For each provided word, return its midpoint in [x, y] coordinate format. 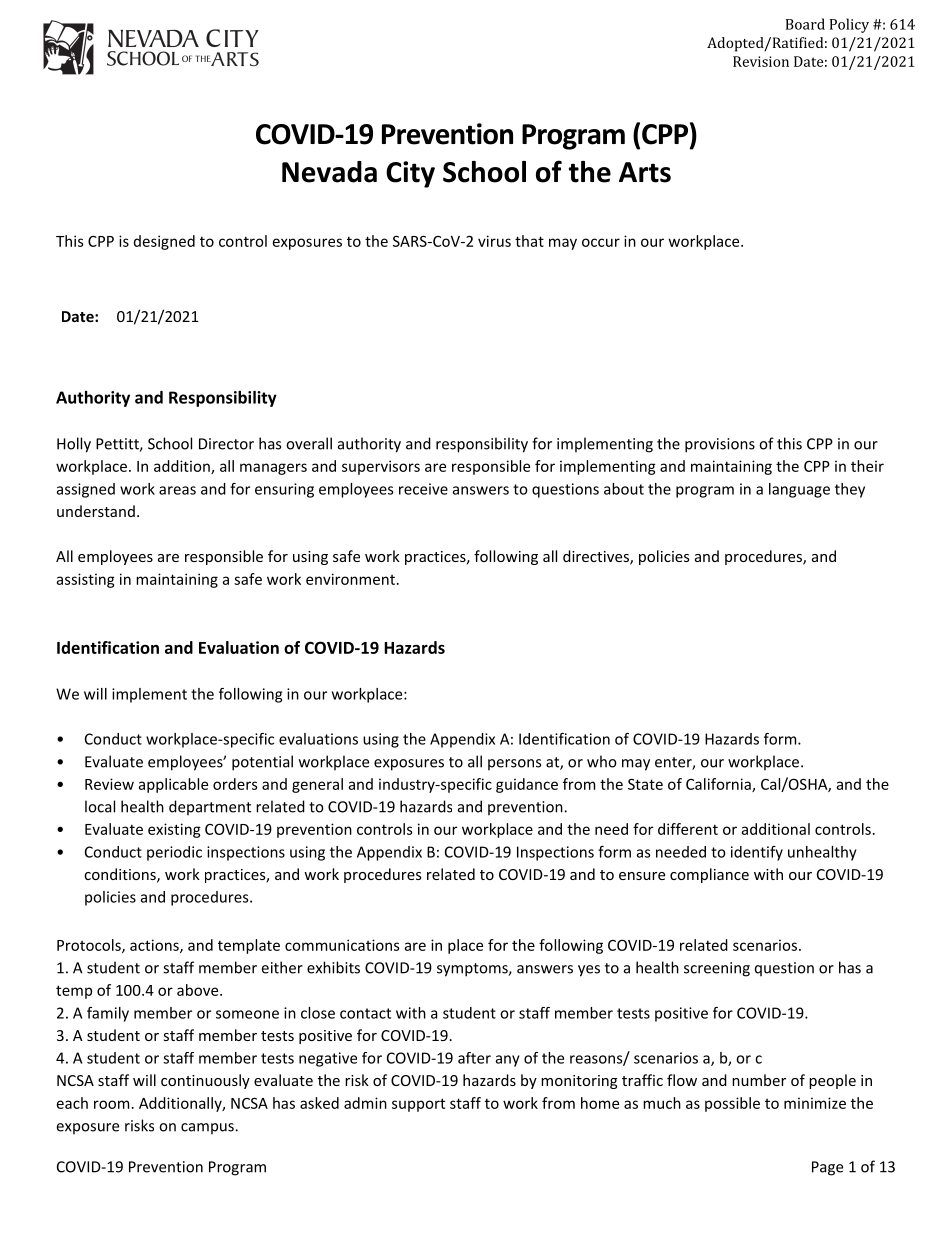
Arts [645, 172]
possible [732, 1104]
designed [164, 242]
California [719, 785]
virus [494, 241]
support [418, 1105]
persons [514, 764]
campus [208, 1128]
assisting [86, 580]
